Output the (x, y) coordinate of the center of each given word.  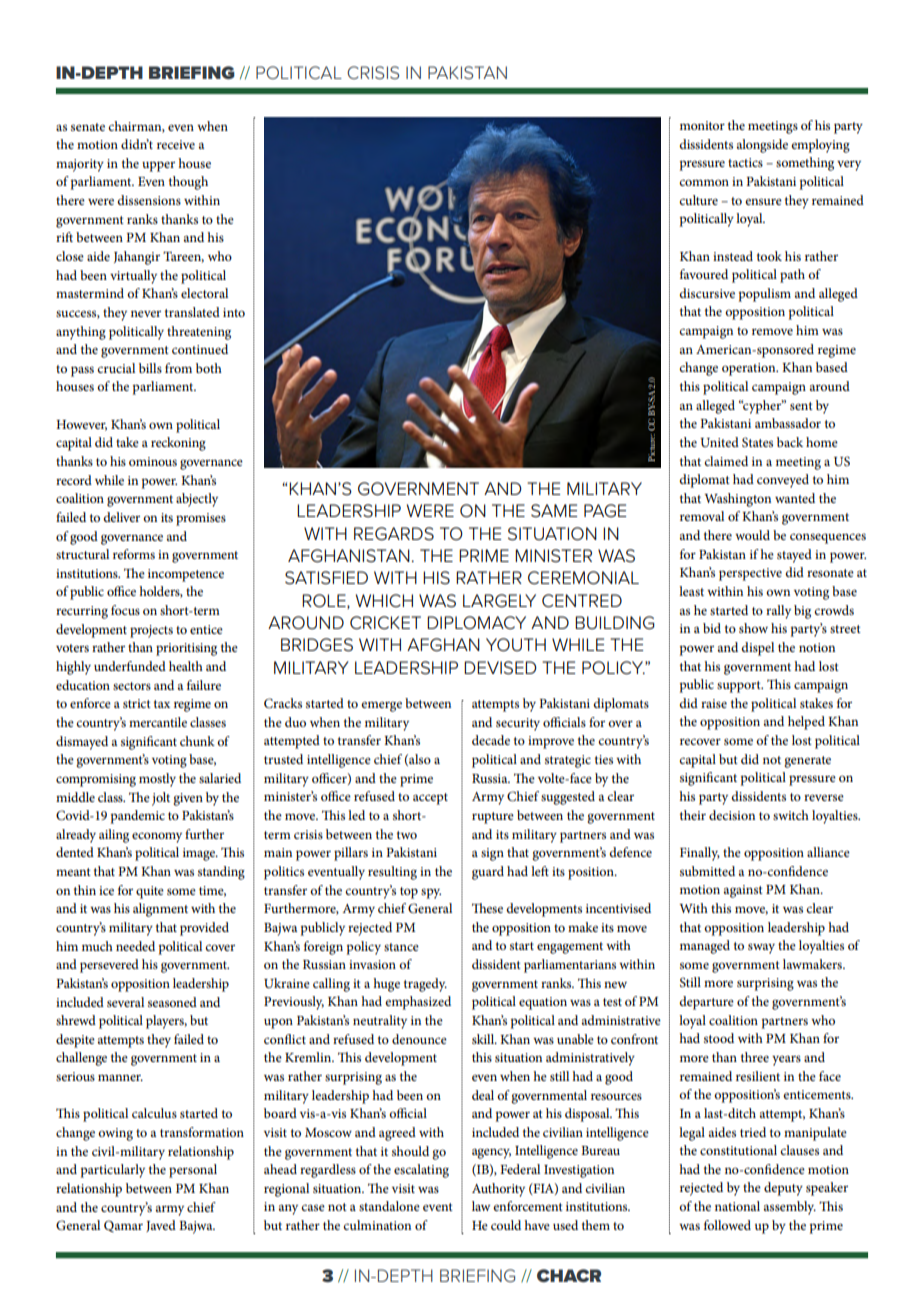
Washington (737, 500)
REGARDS (394, 534)
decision (732, 815)
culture (698, 200)
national (737, 1206)
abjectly (197, 500)
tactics (745, 162)
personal (193, 1171)
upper (158, 166)
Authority (498, 1190)
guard (488, 873)
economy (157, 837)
